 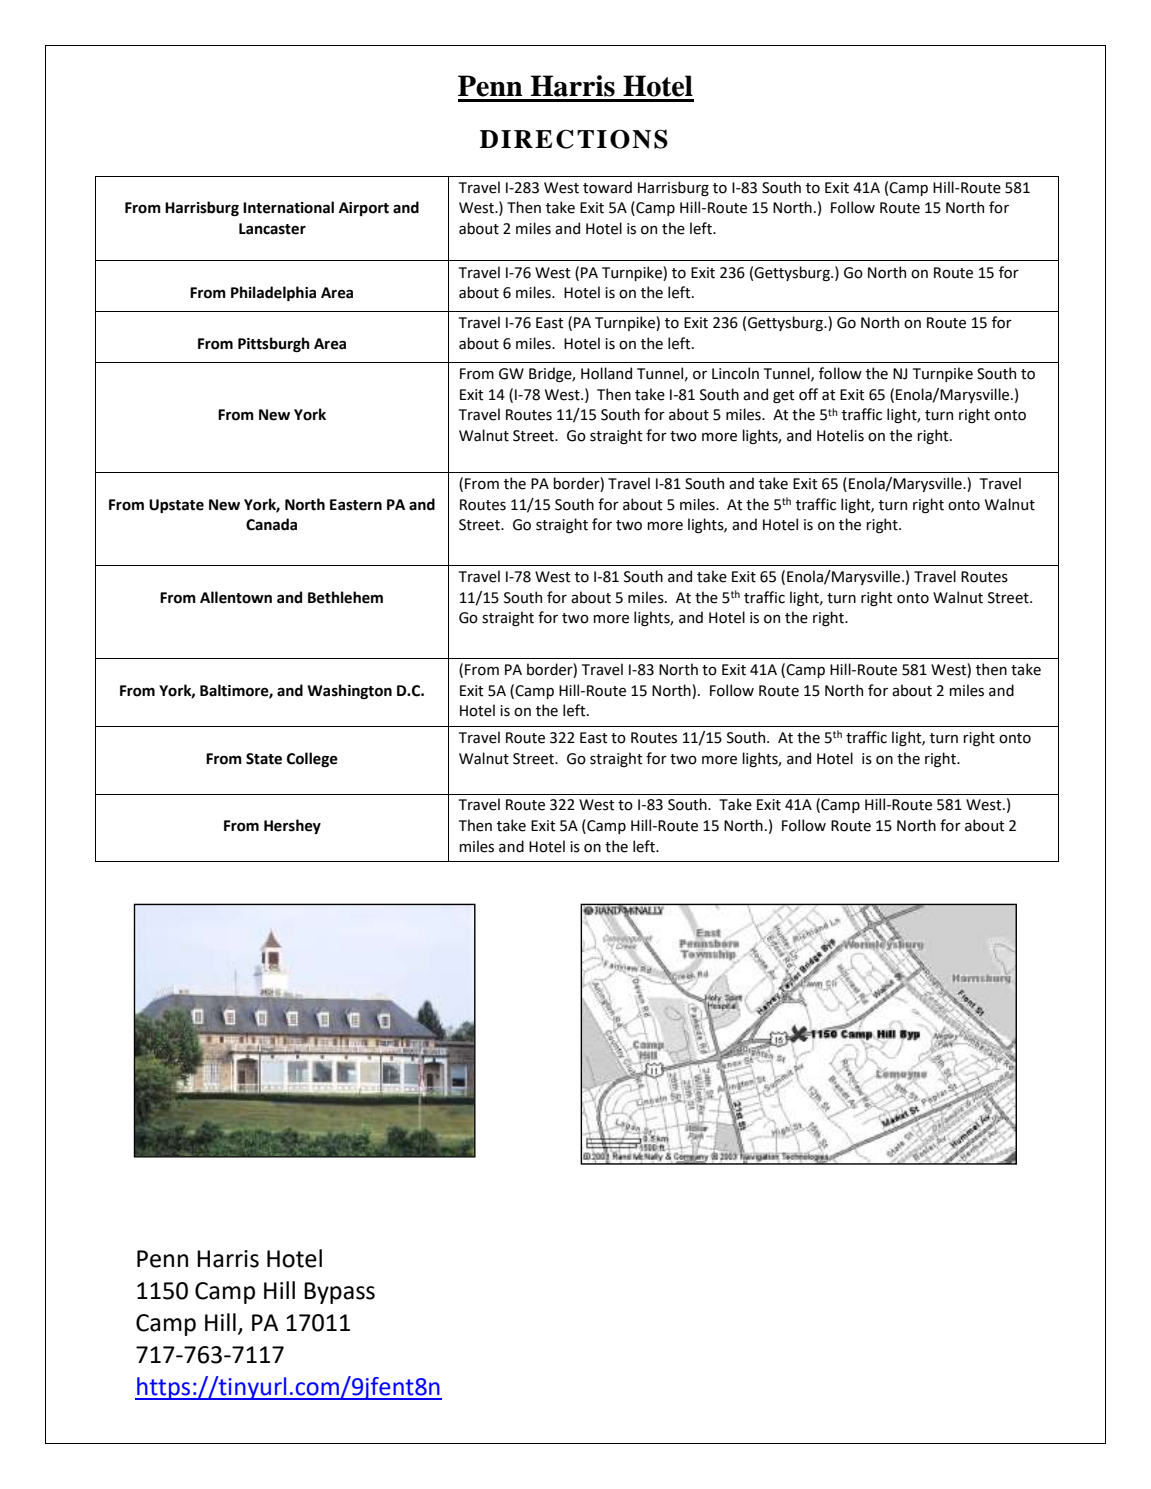 I want to click on off, so click(x=808, y=394).
